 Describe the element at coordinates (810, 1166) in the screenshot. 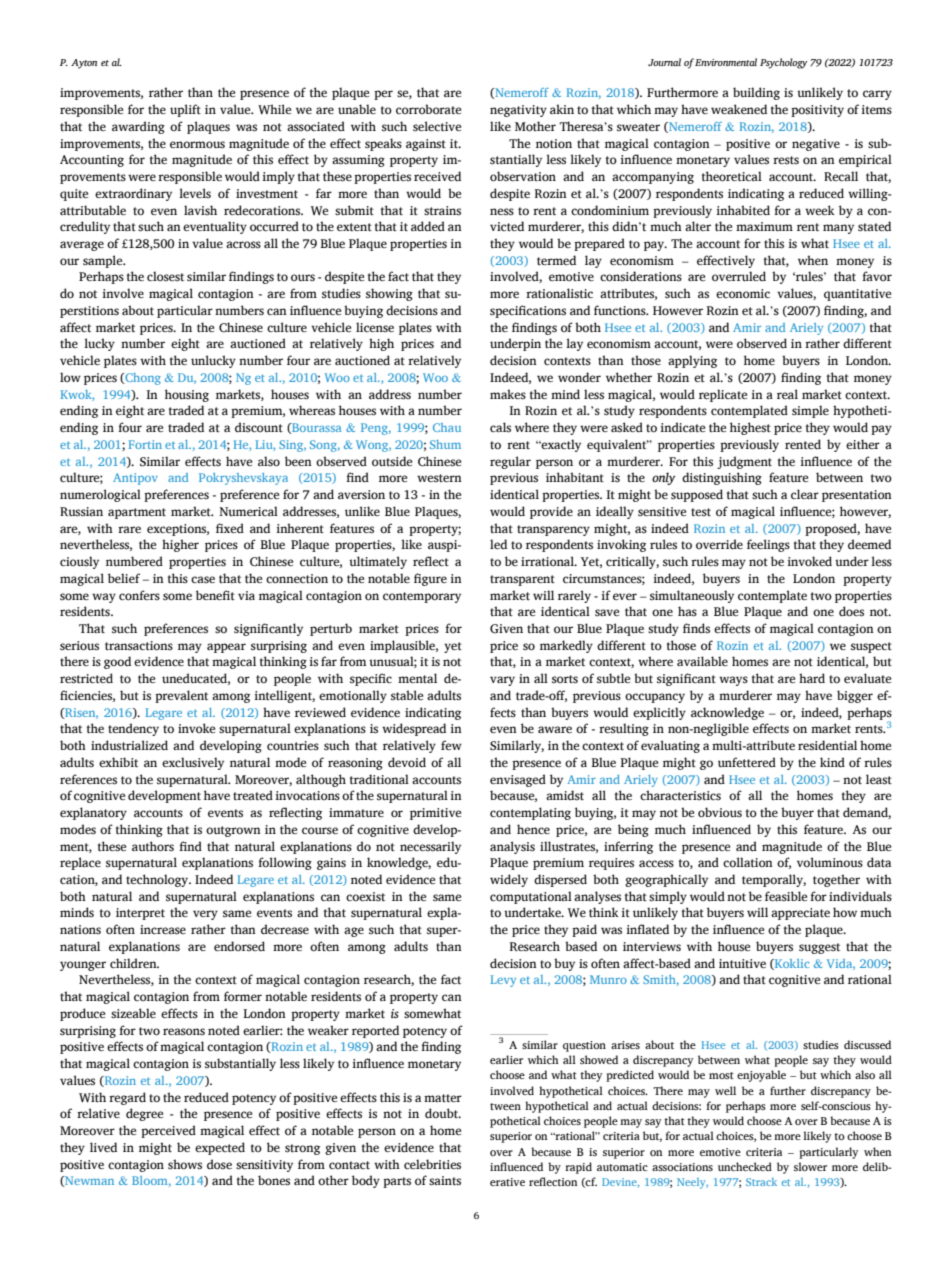

I see `slower` at that location.
